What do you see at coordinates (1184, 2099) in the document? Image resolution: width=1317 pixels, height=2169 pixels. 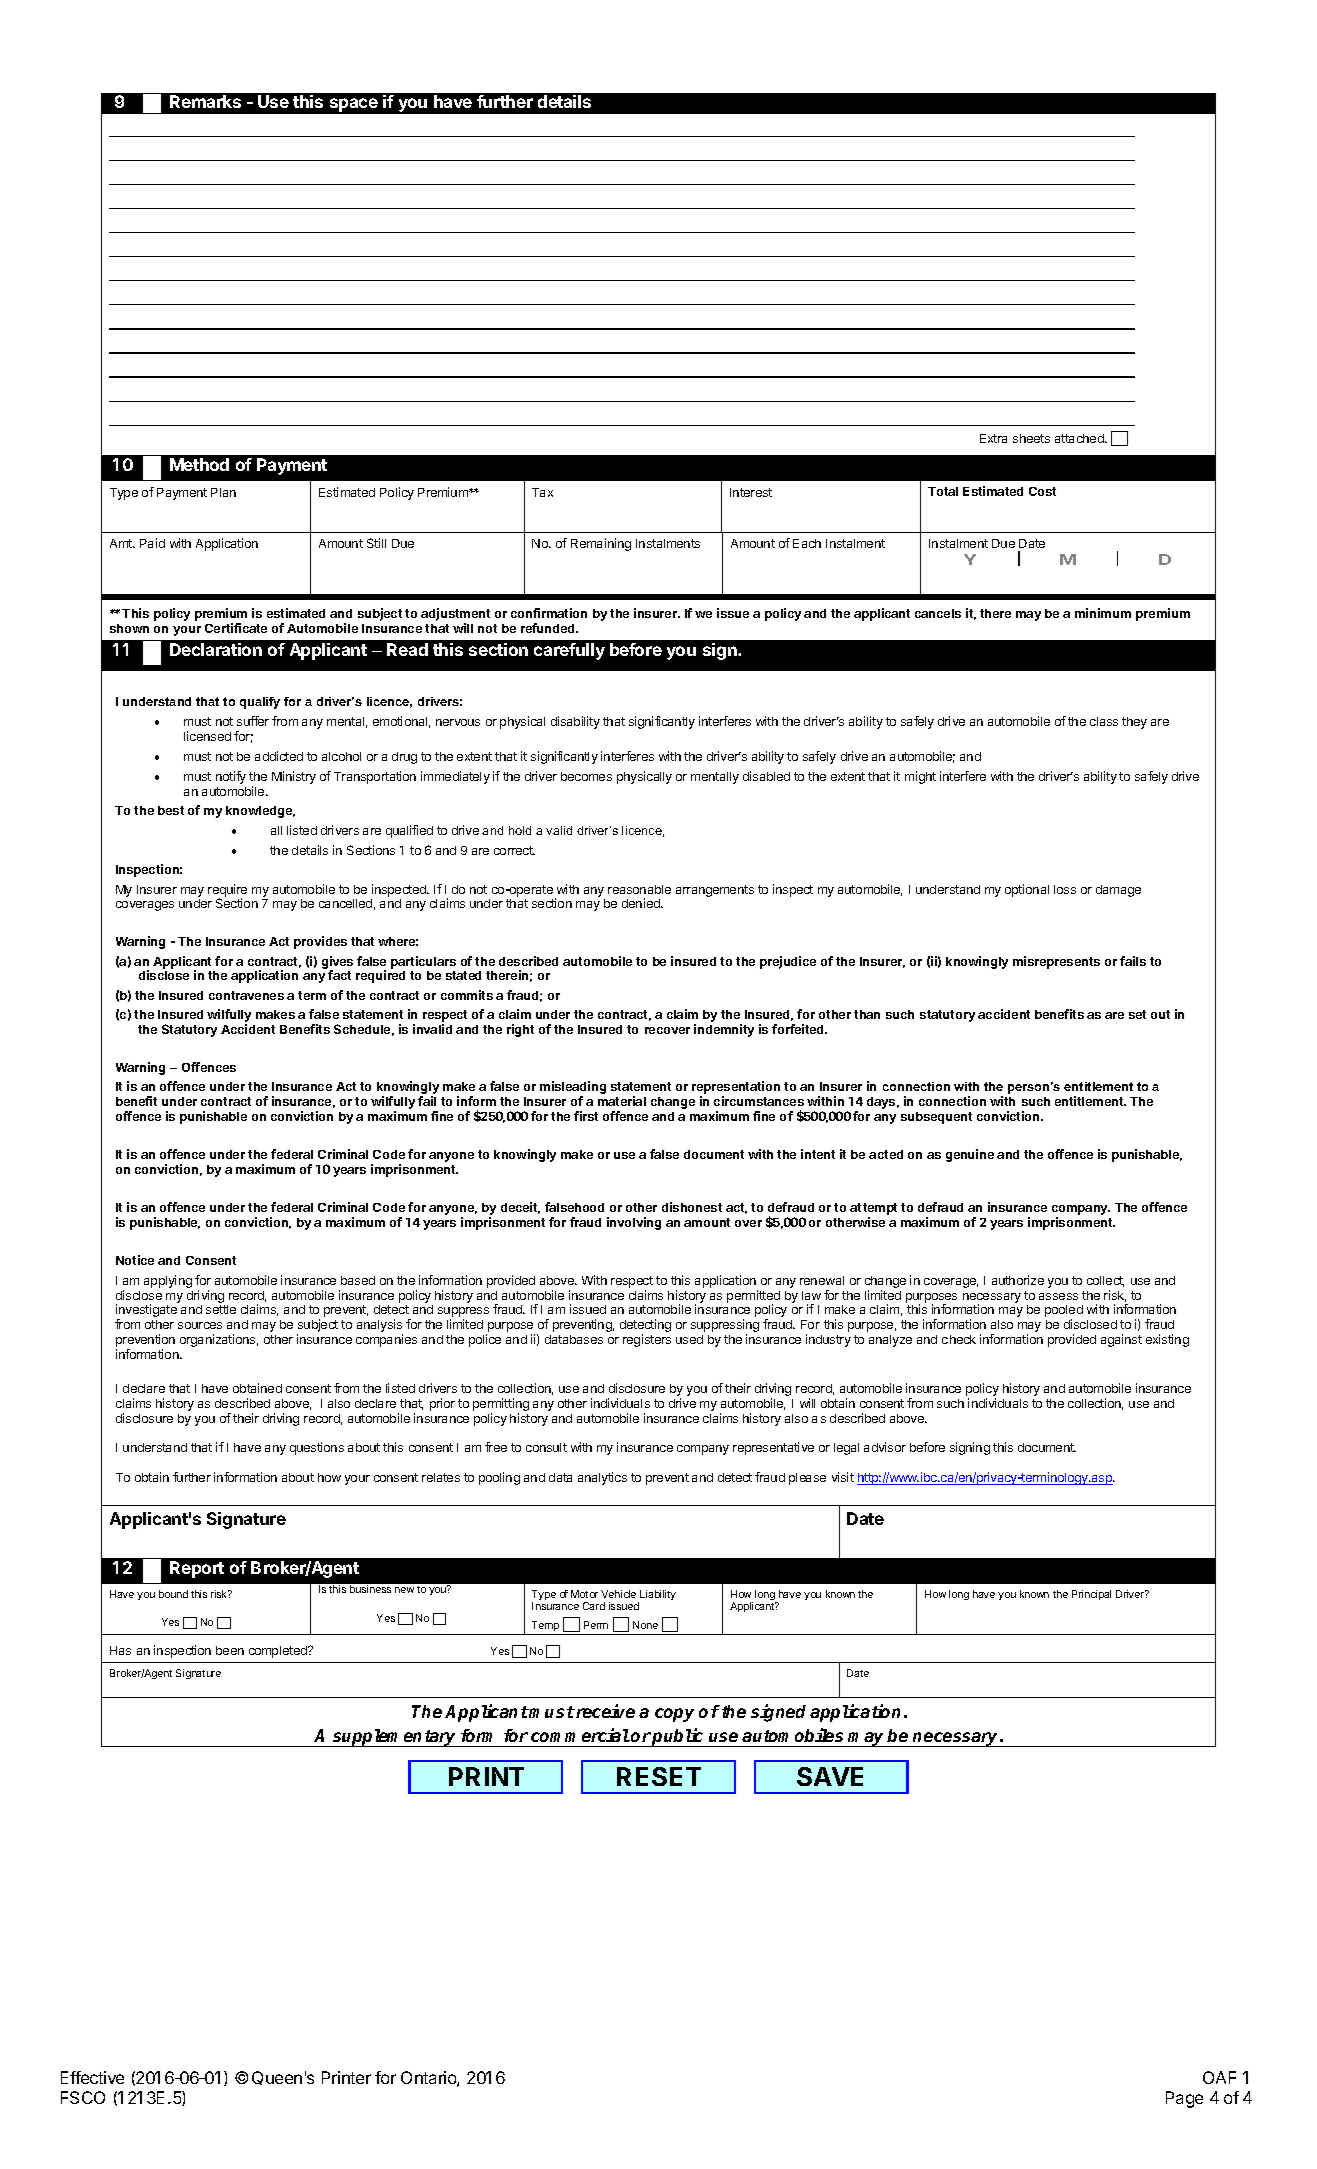 I see `Page` at bounding box center [1184, 2099].
